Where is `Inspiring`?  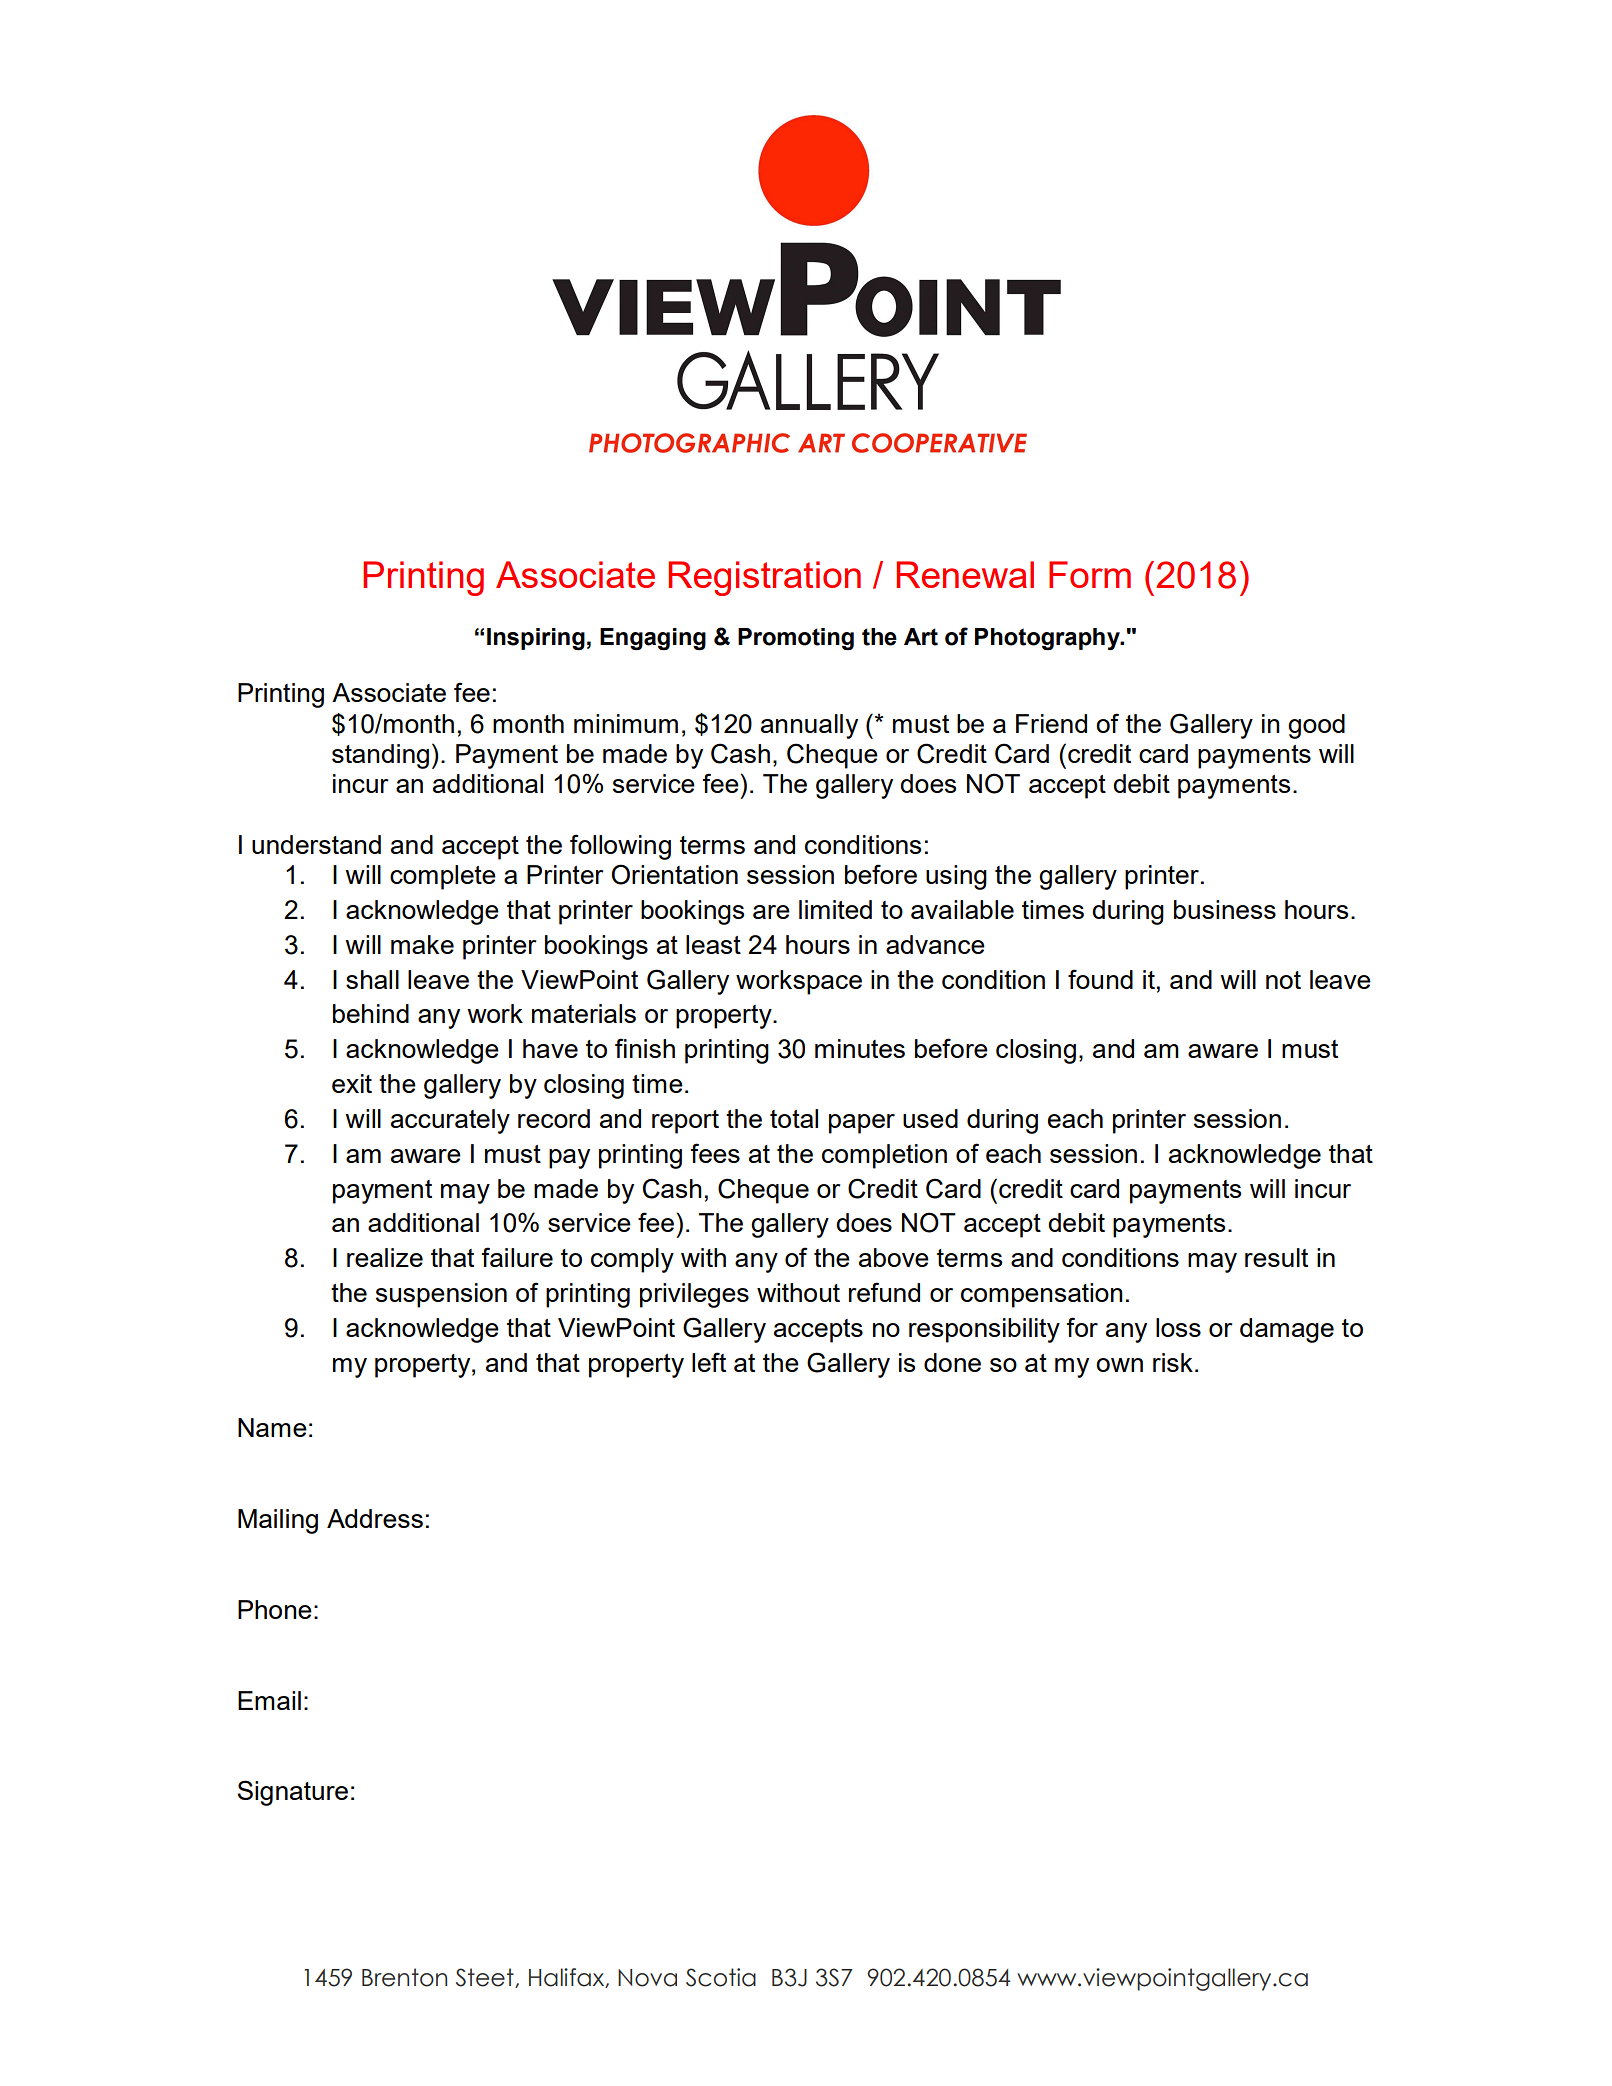 Inspiring is located at coordinates (536, 639).
